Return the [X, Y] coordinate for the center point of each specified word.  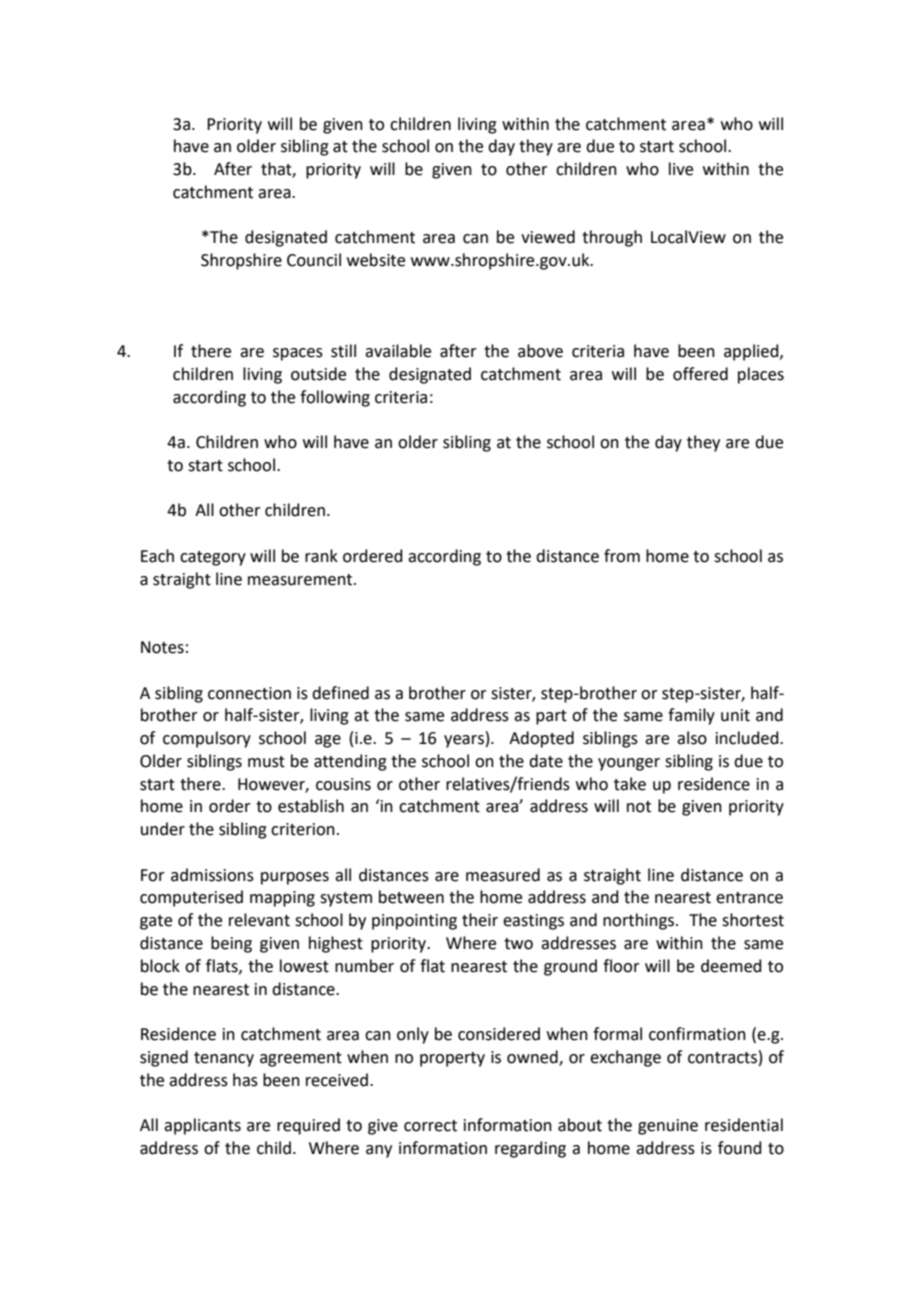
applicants [202, 1126]
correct [430, 1126]
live [681, 169]
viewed [548, 237]
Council [314, 260]
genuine [668, 1127]
